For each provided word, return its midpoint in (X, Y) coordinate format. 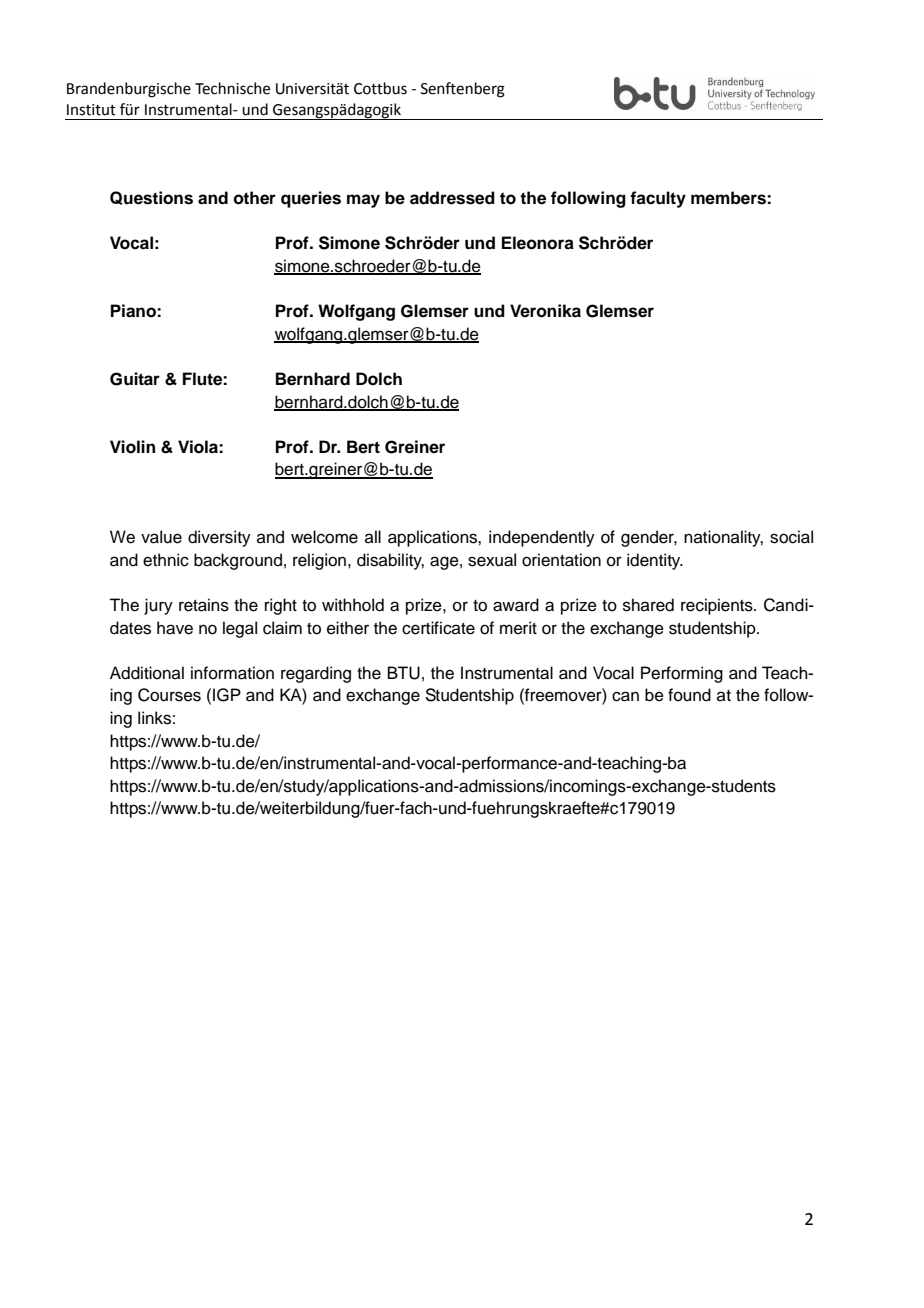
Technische (232, 88)
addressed (452, 198)
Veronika (545, 311)
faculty (658, 199)
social (791, 537)
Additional (147, 673)
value (161, 537)
